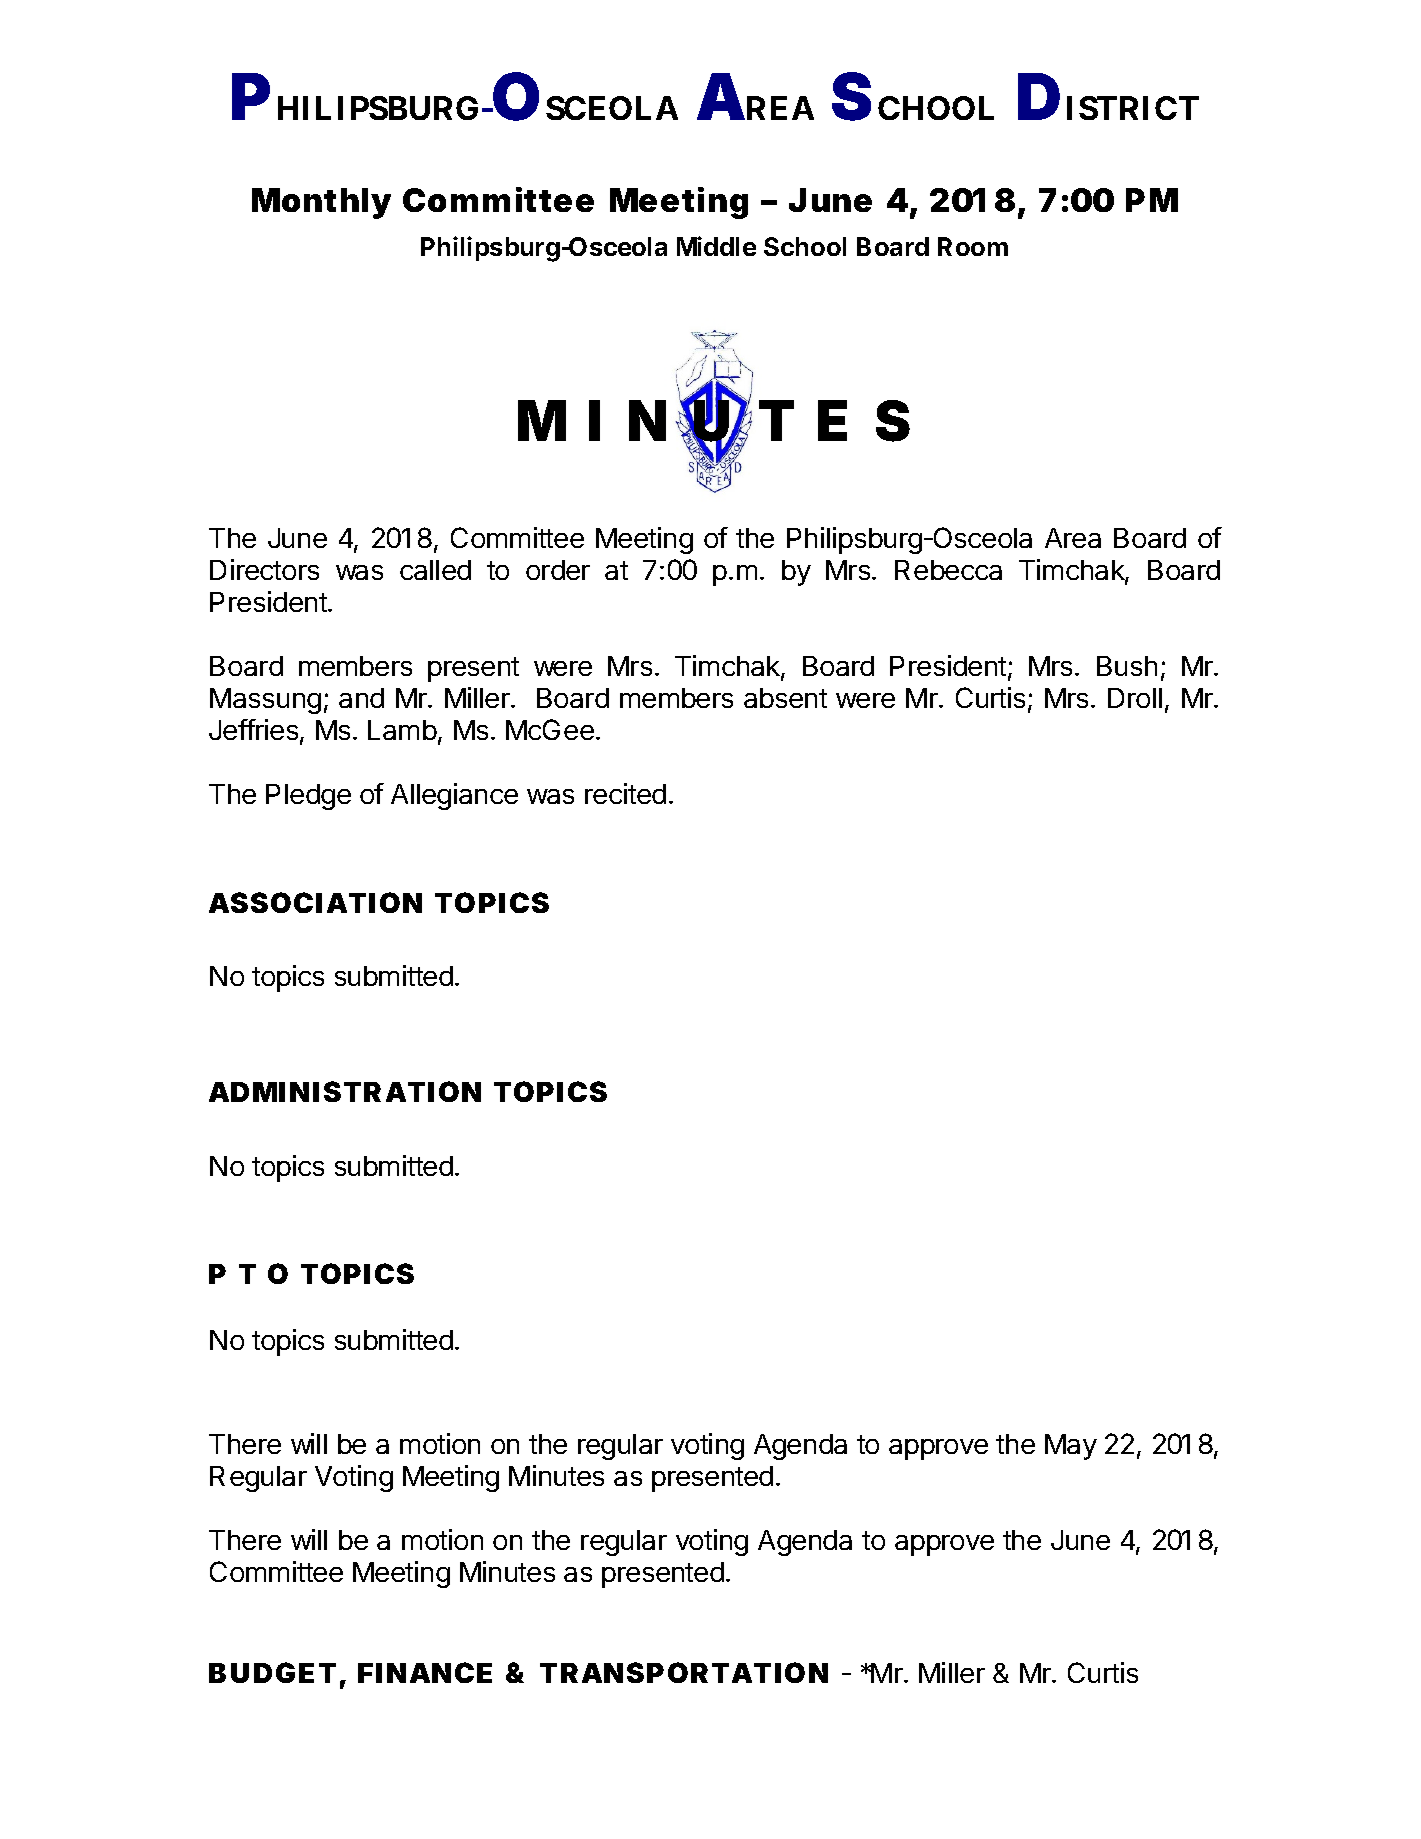 The height and width of the image is (1839, 1421). What do you see at coordinates (308, 797) in the image?
I see `Pledge` at bounding box center [308, 797].
